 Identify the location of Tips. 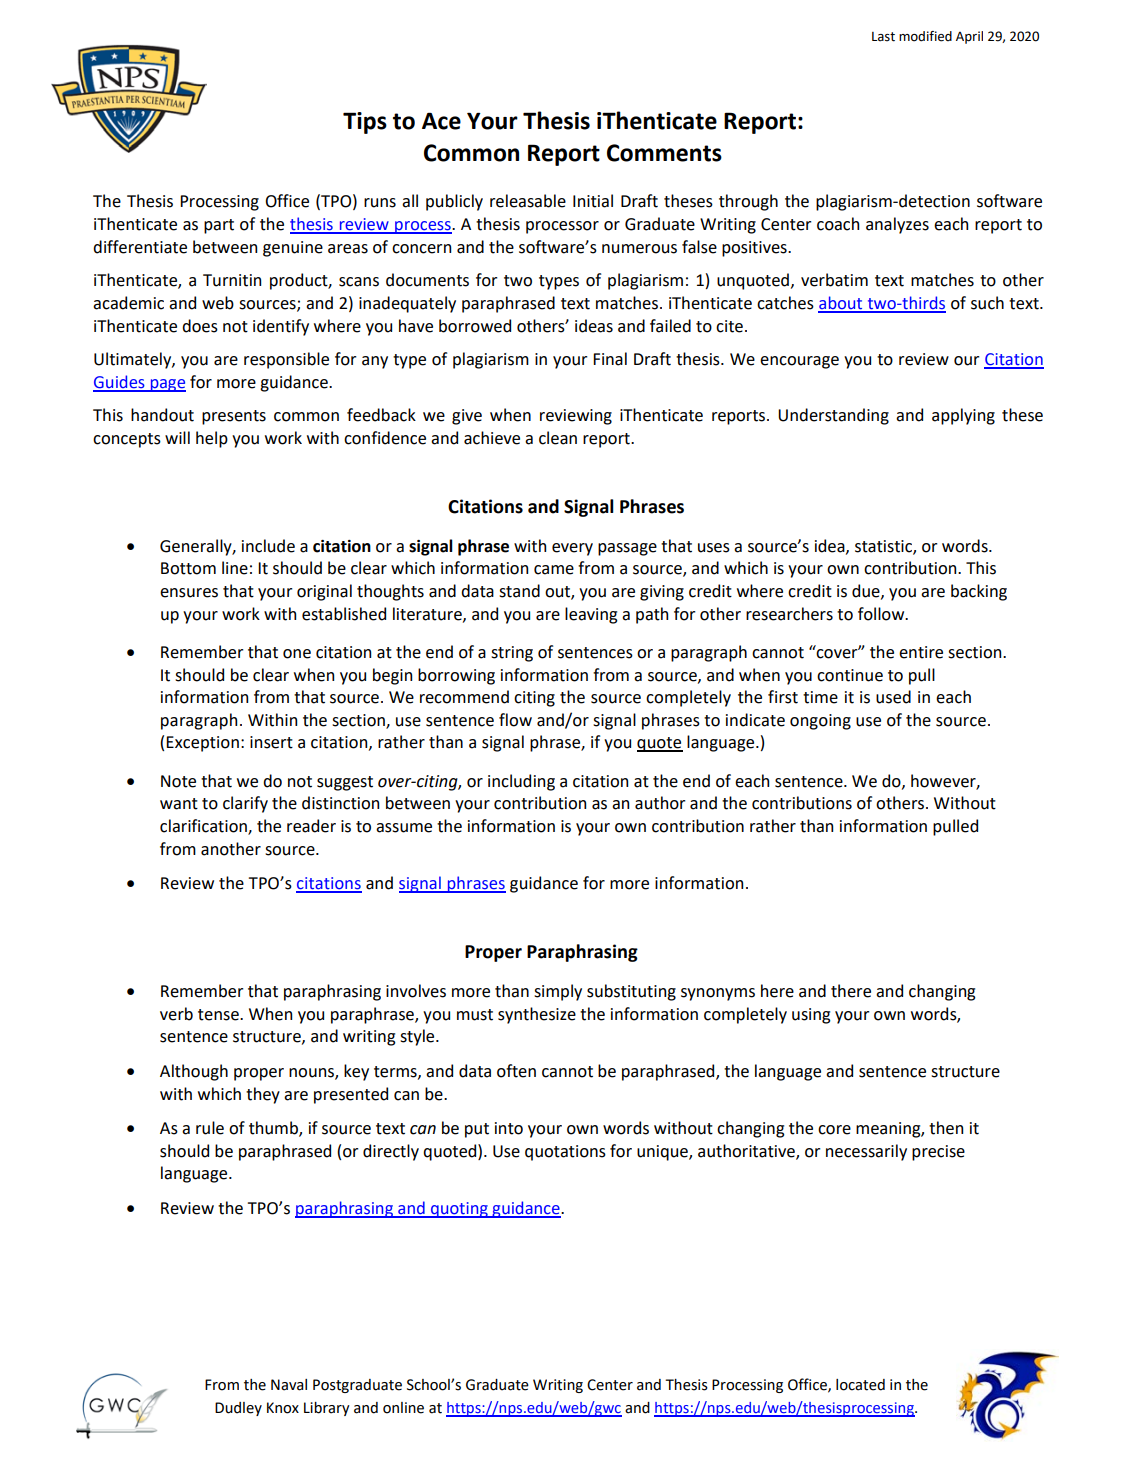
(365, 123).
